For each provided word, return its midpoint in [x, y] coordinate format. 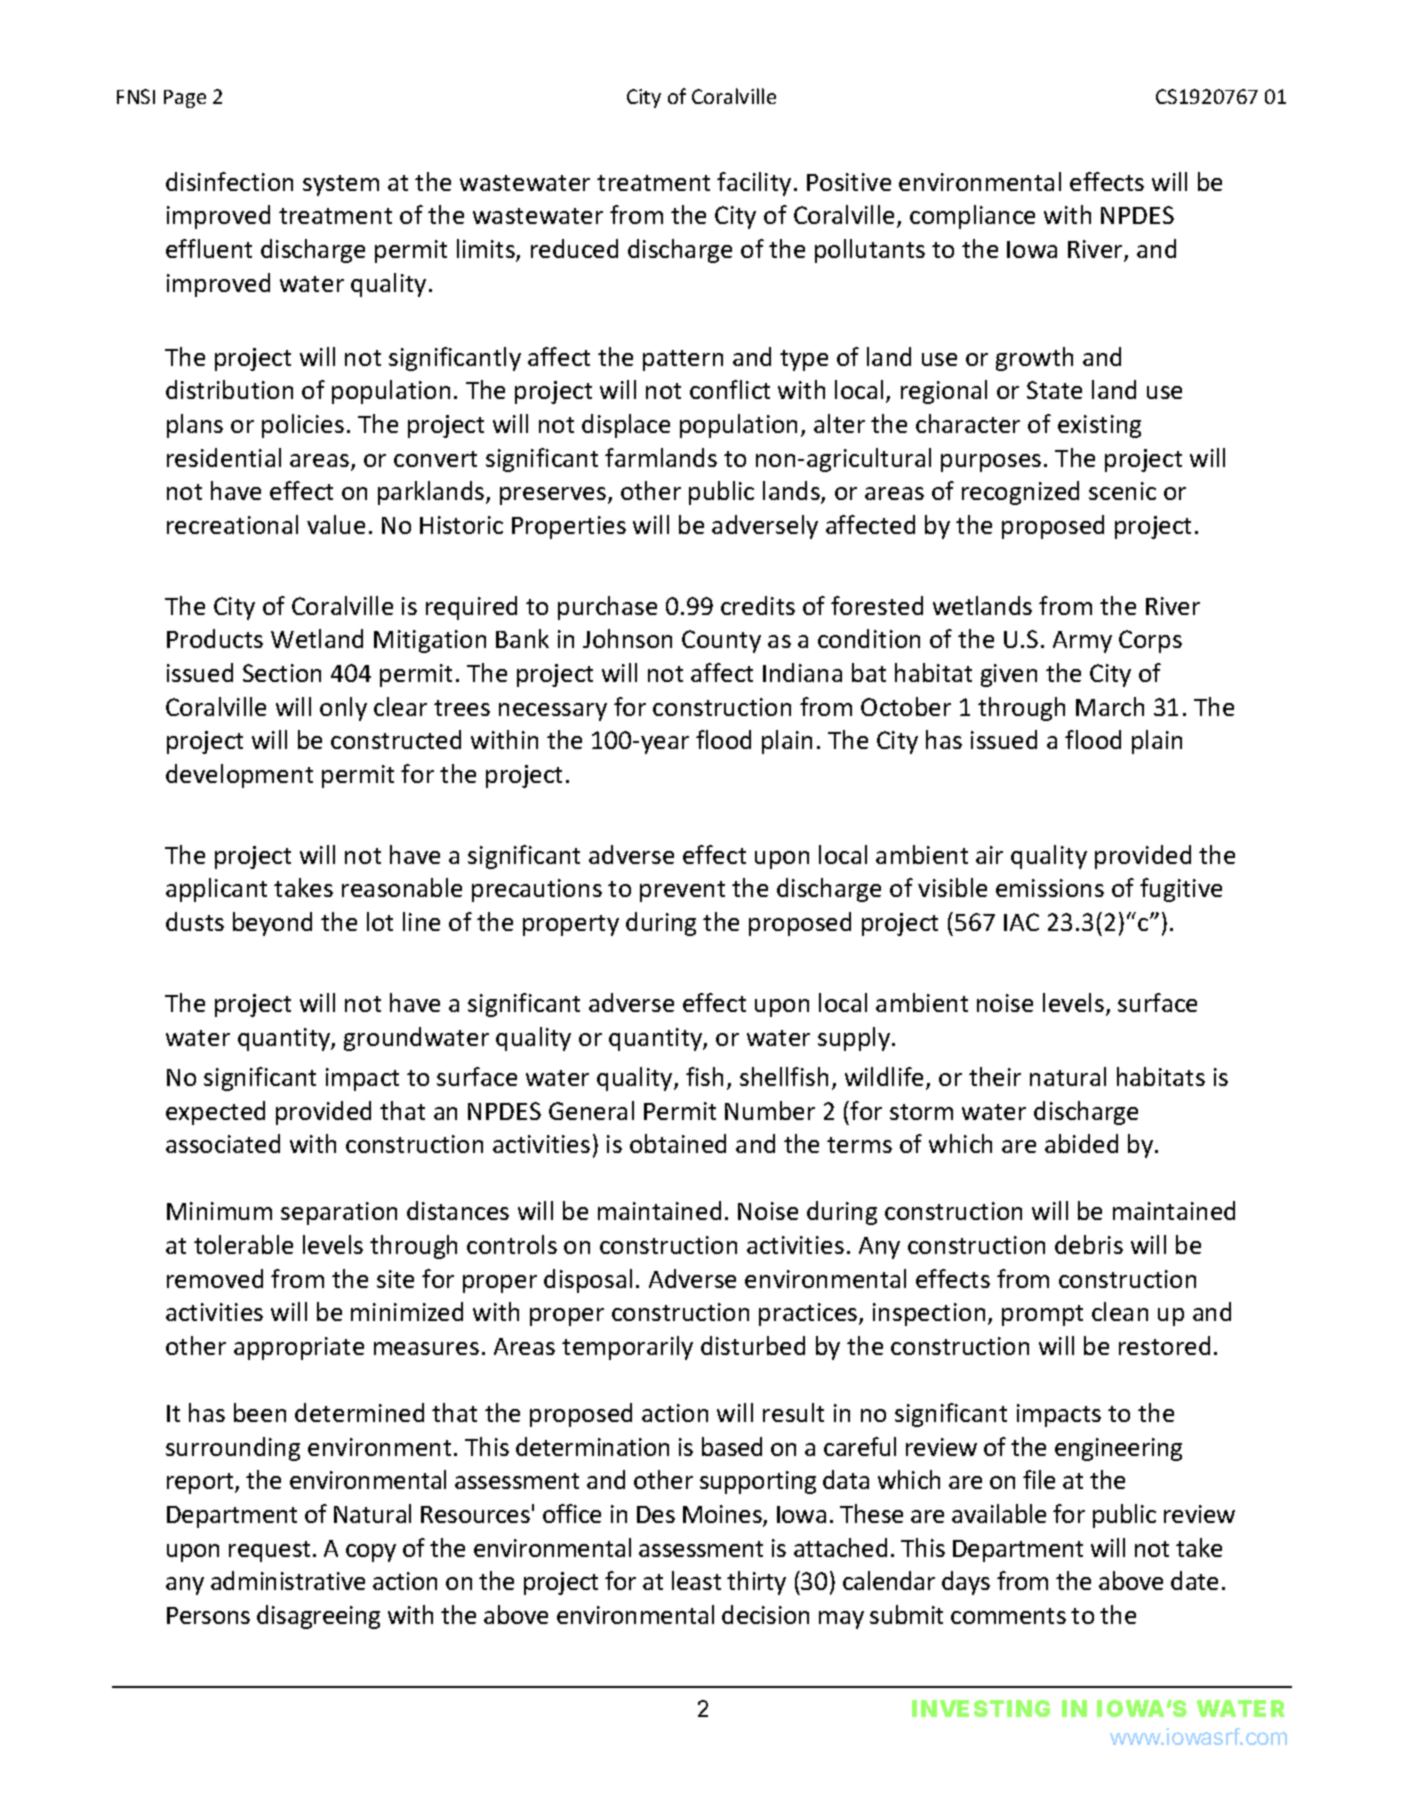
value [336, 524]
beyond [272, 924]
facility [754, 184]
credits [758, 605]
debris [1089, 1244]
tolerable [243, 1244]
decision [765, 1614]
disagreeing [318, 1617]
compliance [972, 217]
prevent [682, 891]
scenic [1122, 491]
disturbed [753, 1345]
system [341, 185]
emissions [1050, 888]
